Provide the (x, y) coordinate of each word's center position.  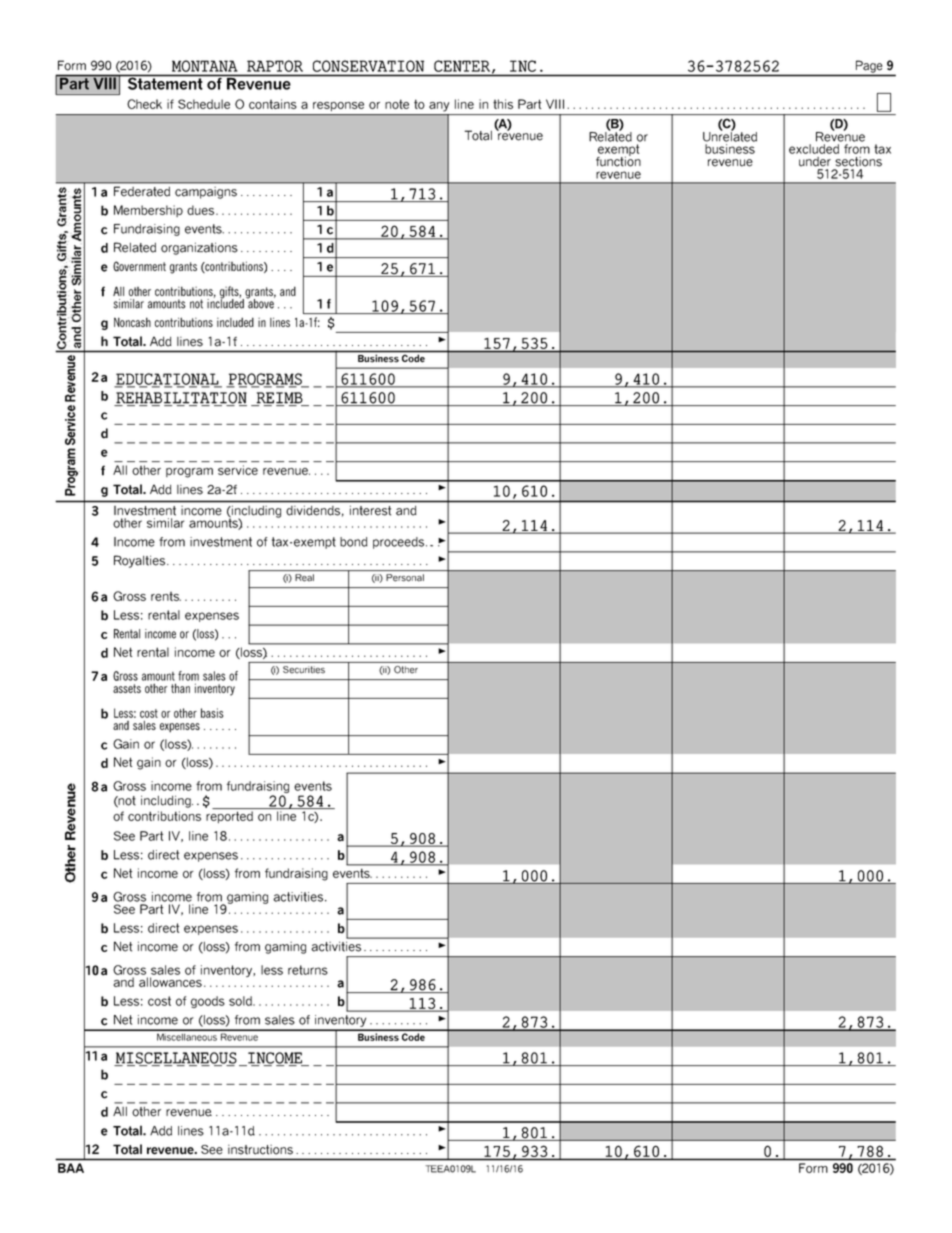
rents (166, 596)
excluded (814, 149)
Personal (405, 578)
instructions (260, 1150)
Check (144, 104)
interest (370, 511)
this (503, 104)
